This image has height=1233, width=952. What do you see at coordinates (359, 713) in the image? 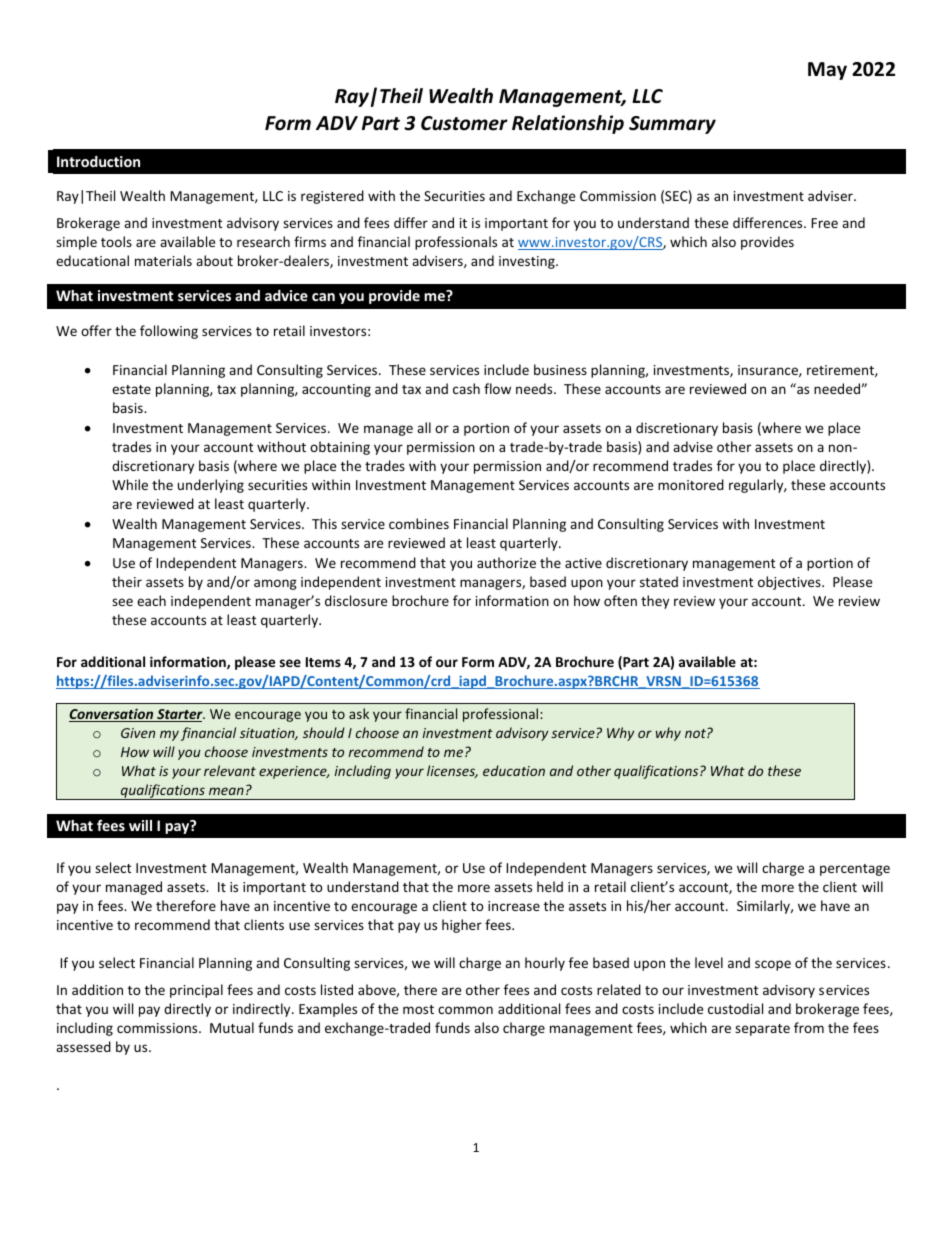
I see `ask` at bounding box center [359, 713].
